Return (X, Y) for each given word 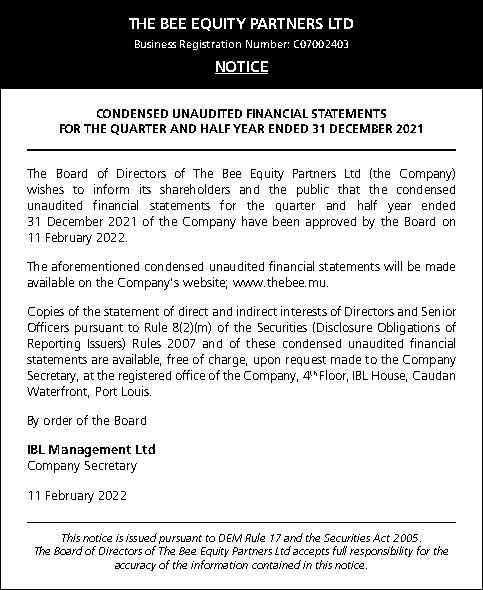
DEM (230, 538)
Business (155, 44)
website (205, 283)
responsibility (381, 551)
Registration (210, 45)
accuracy (135, 567)
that (349, 189)
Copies (46, 312)
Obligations (409, 328)
